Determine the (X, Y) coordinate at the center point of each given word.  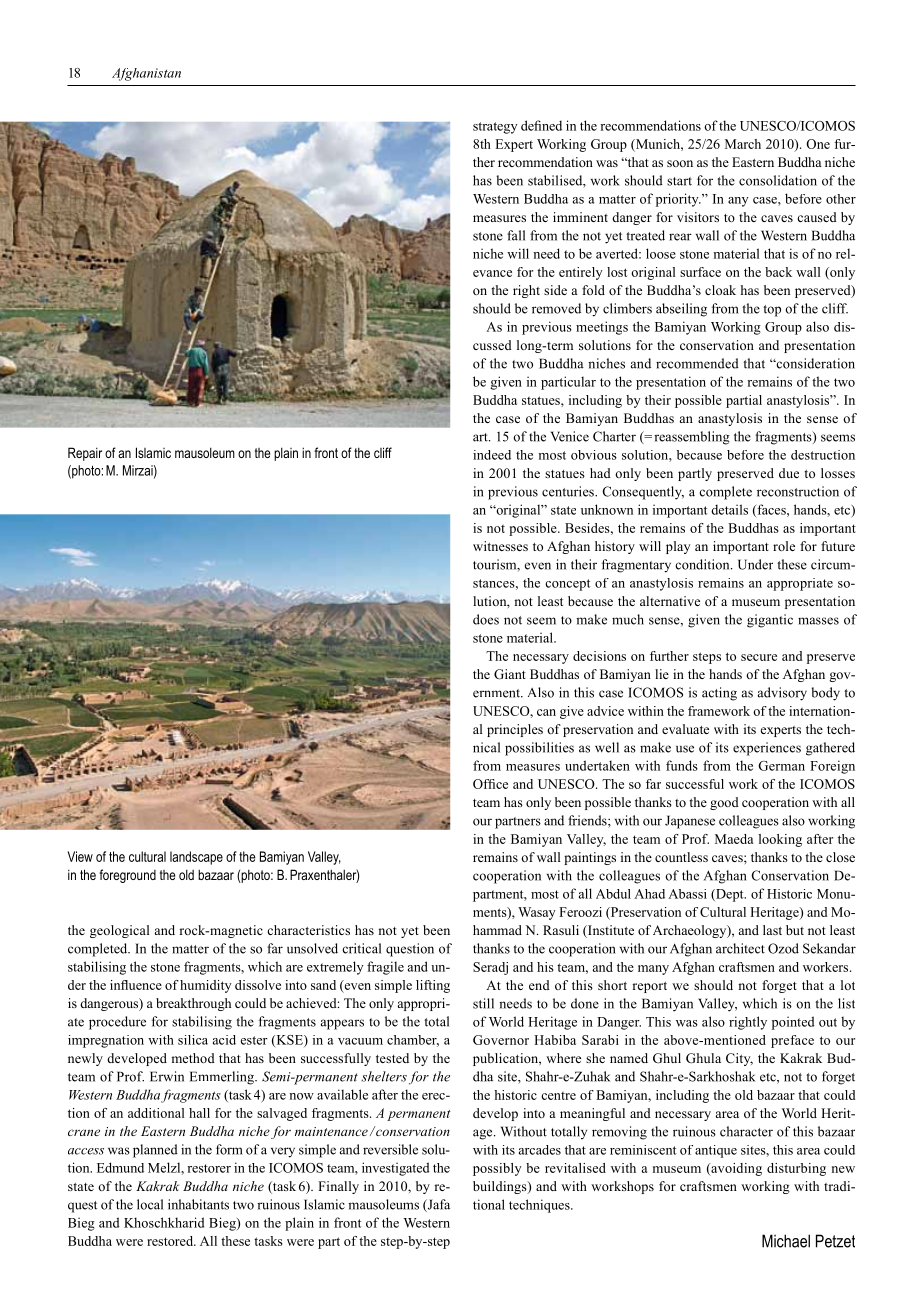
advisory (782, 694)
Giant (510, 674)
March (743, 144)
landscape (196, 858)
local (150, 1204)
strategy (495, 128)
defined (541, 125)
